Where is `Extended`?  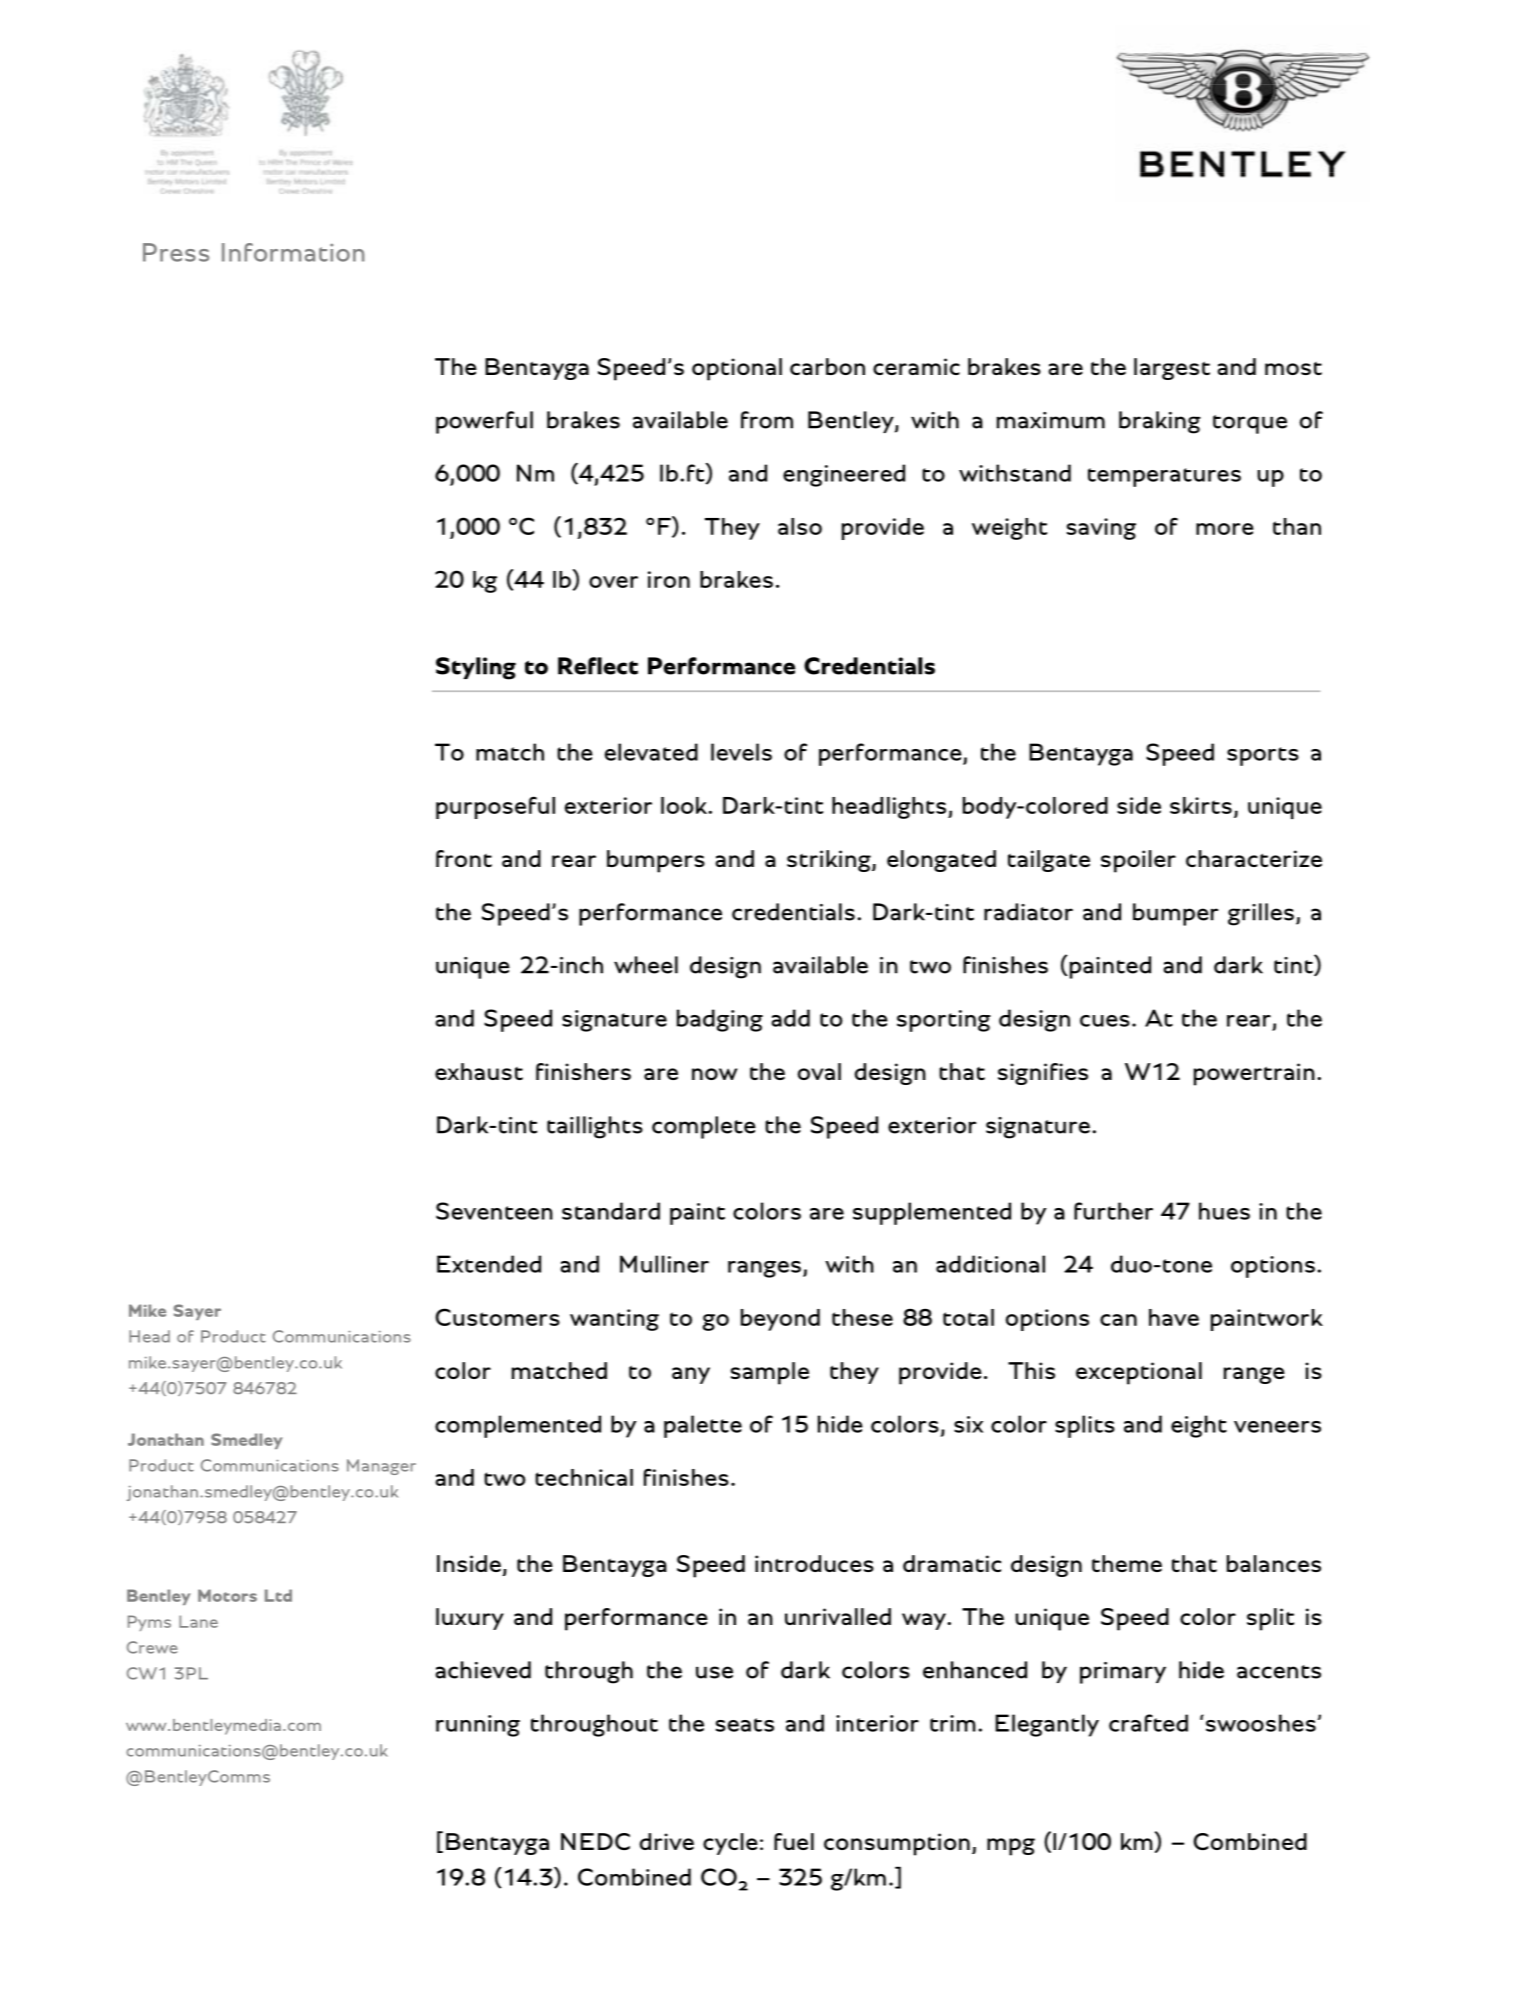 Extended is located at coordinates (489, 1264).
